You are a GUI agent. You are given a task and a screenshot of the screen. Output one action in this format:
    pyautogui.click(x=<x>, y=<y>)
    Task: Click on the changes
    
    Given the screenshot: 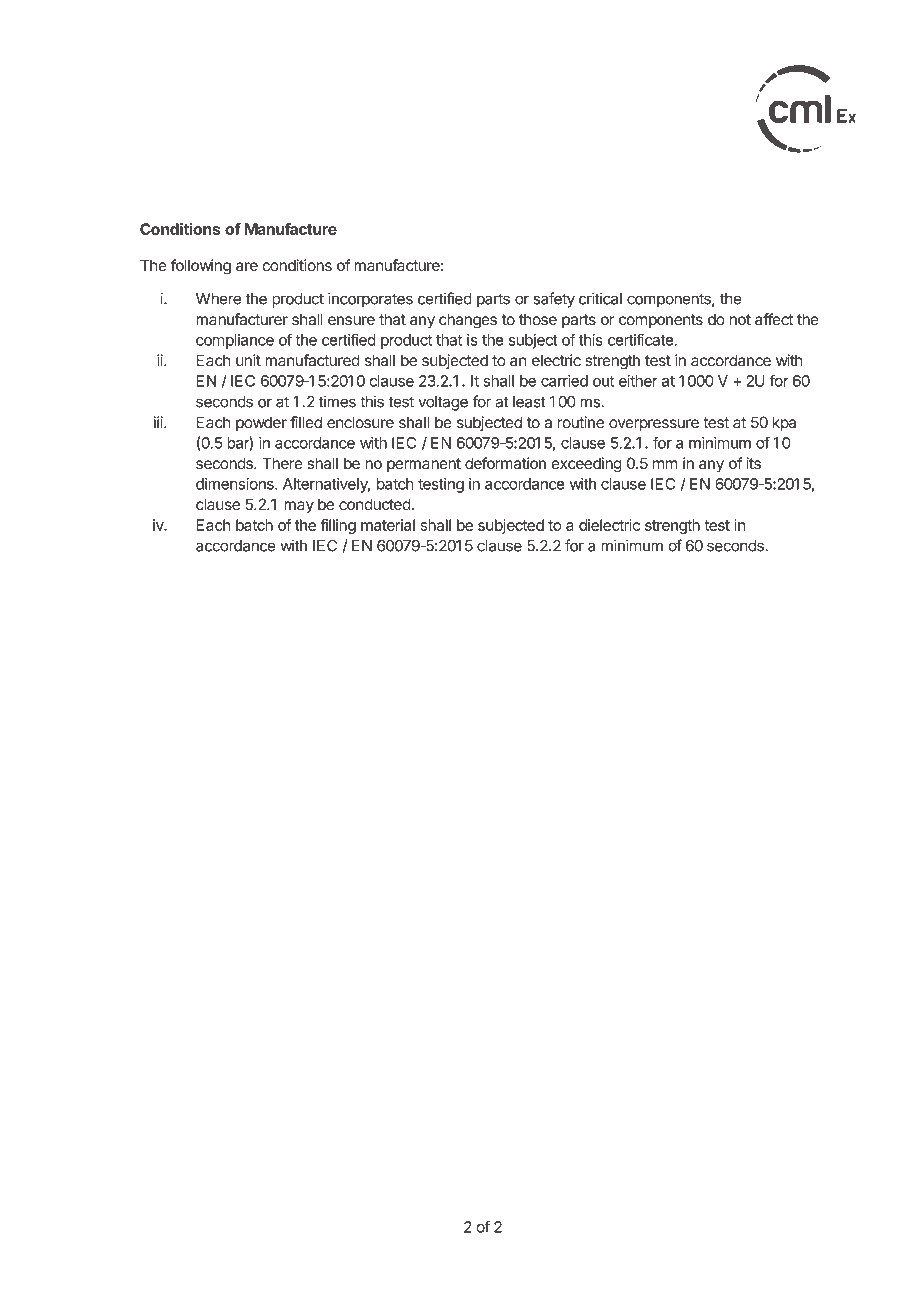 What is the action you would take?
    pyautogui.click(x=468, y=321)
